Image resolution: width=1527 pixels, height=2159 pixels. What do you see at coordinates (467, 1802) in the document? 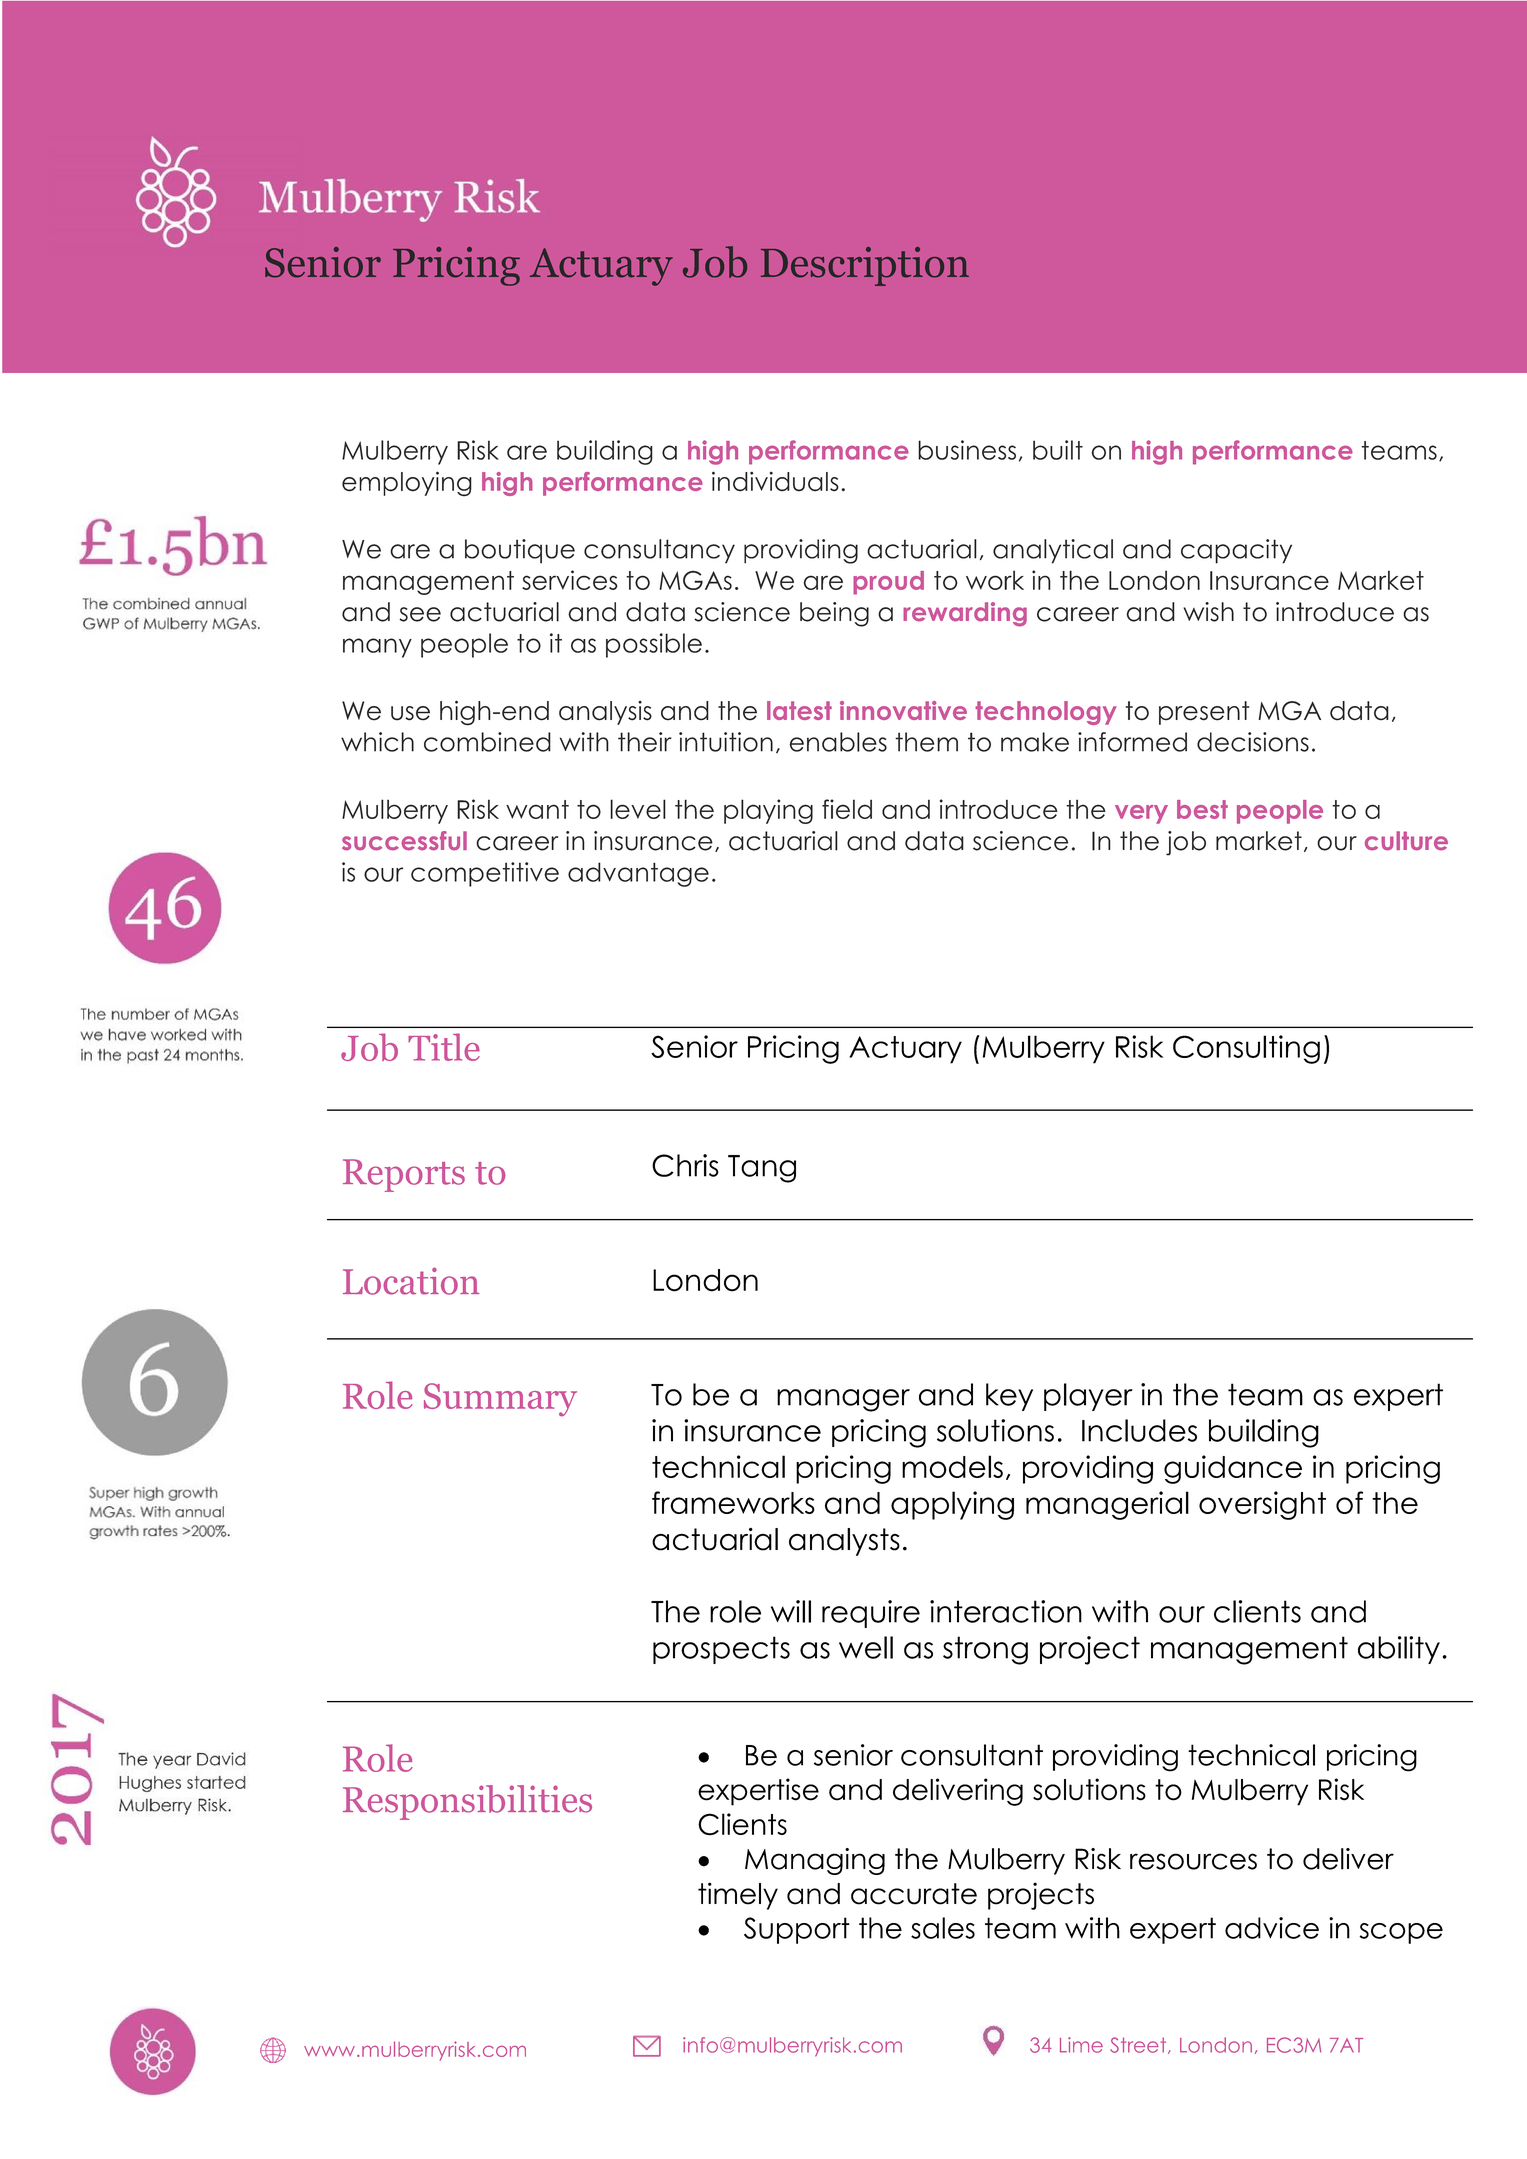
I see `Responsibilities` at bounding box center [467, 1802].
